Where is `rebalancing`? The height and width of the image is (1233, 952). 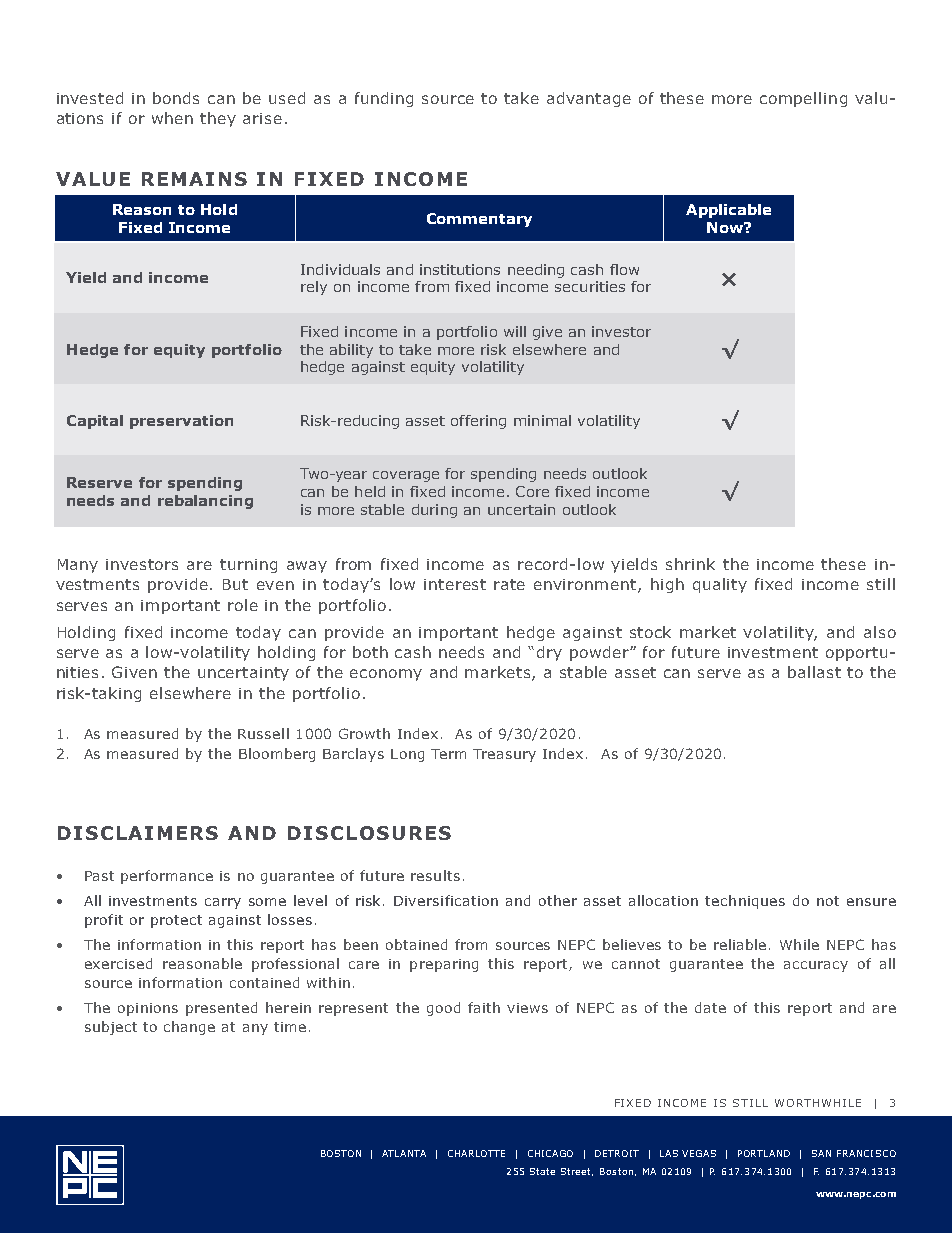 rebalancing is located at coordinates (205, 502).
